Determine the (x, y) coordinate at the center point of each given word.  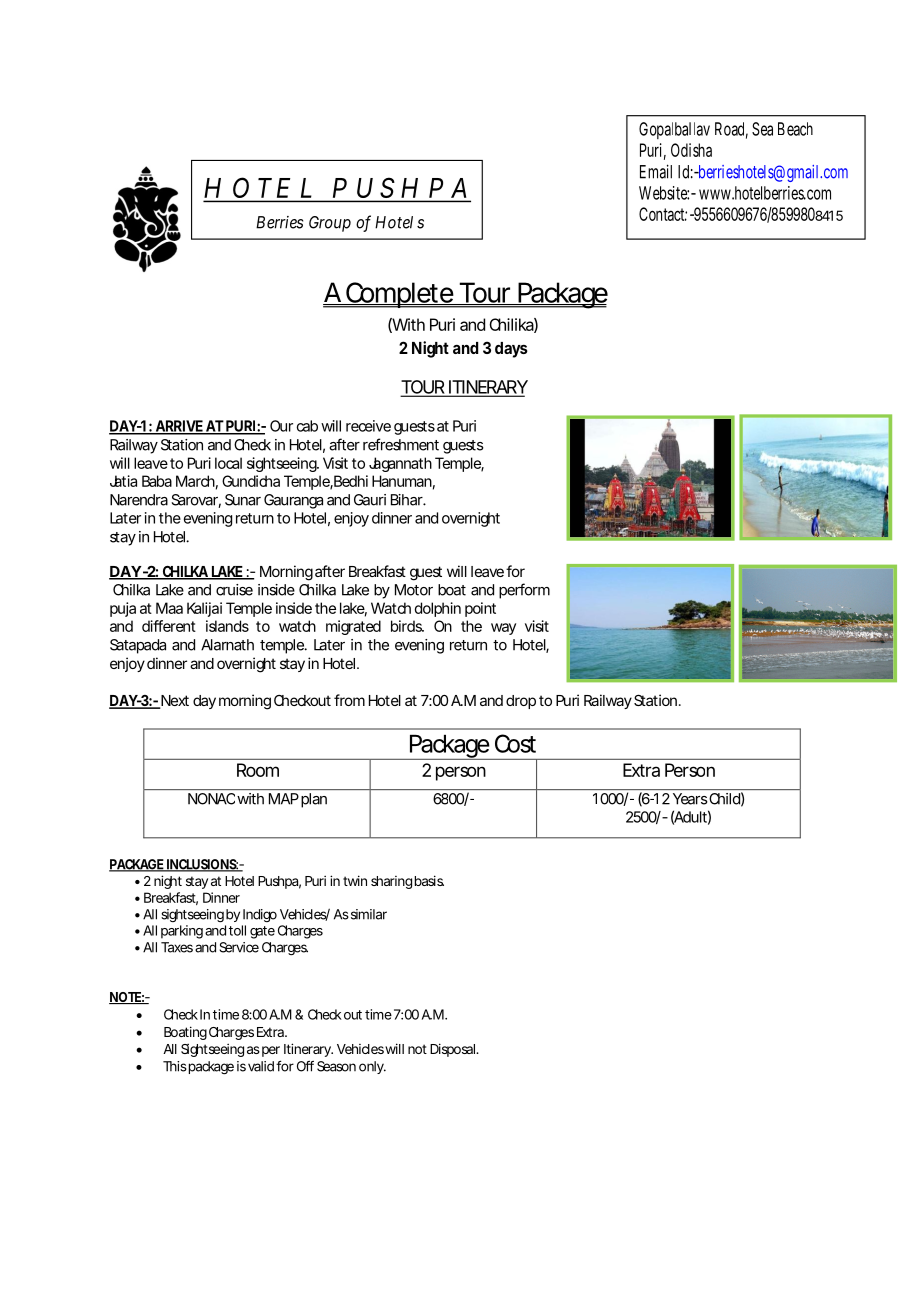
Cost (515, 743)
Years (690, 799)
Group (330, 224)
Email (656, 171)
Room (258, 770)
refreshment (401, 444)
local (228, 463)
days (511, 350)
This (175, 1066)
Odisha (691, 150)
